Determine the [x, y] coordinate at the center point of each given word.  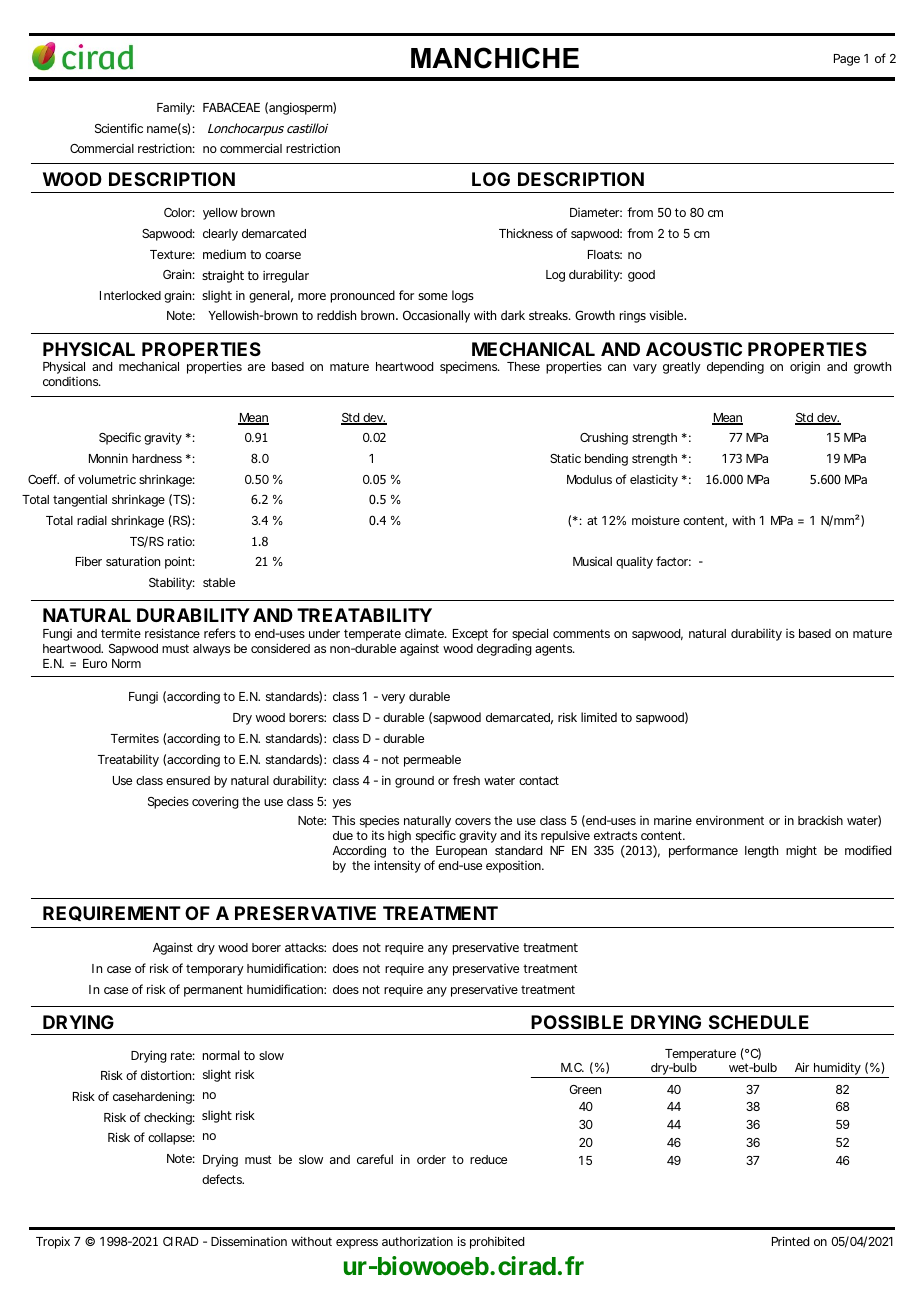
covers [473, 821]
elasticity [654, 480]
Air [802, 1067]
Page [847, 60]
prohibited [497, 1242]
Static [565, 458]
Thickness [526, 233]
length [761, 852]
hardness [157, 458]
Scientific [119, 128]
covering [215, 802]
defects [223, 1179]
